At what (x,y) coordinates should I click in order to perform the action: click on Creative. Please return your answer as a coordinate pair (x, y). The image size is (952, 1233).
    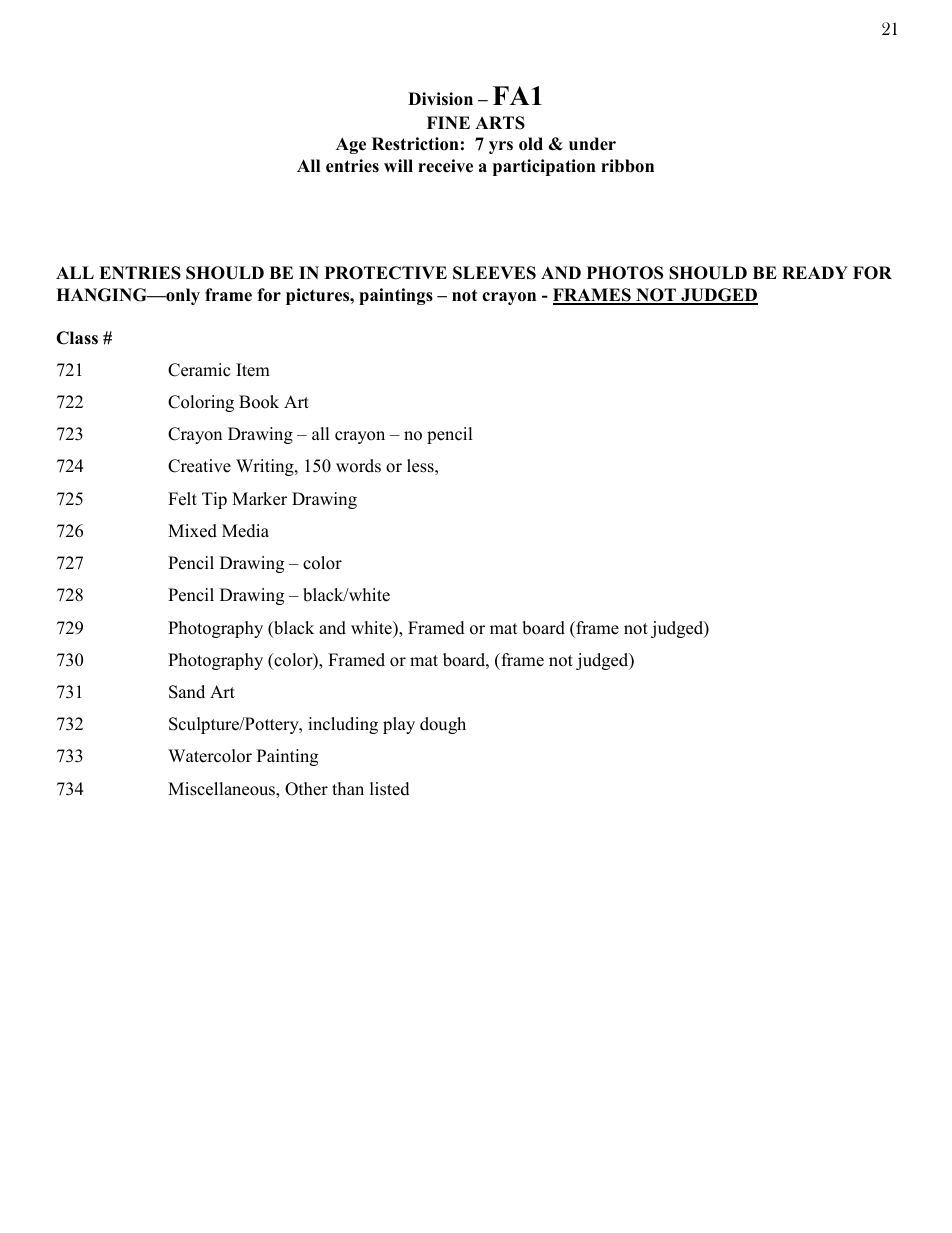
    Looking at the image, I should click on (199, 466).
